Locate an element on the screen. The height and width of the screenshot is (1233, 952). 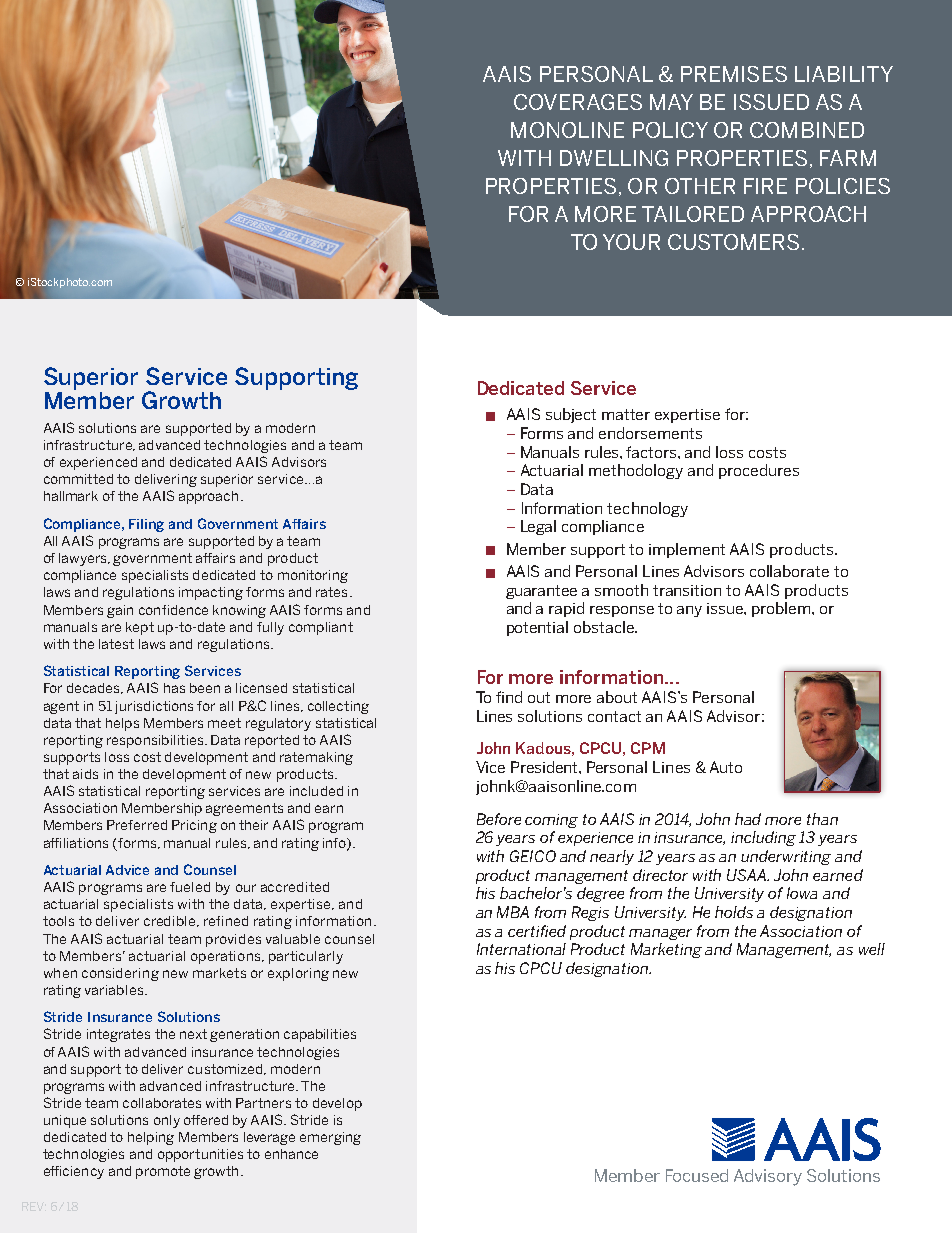
helping is located at coordinates (151, 1138).
